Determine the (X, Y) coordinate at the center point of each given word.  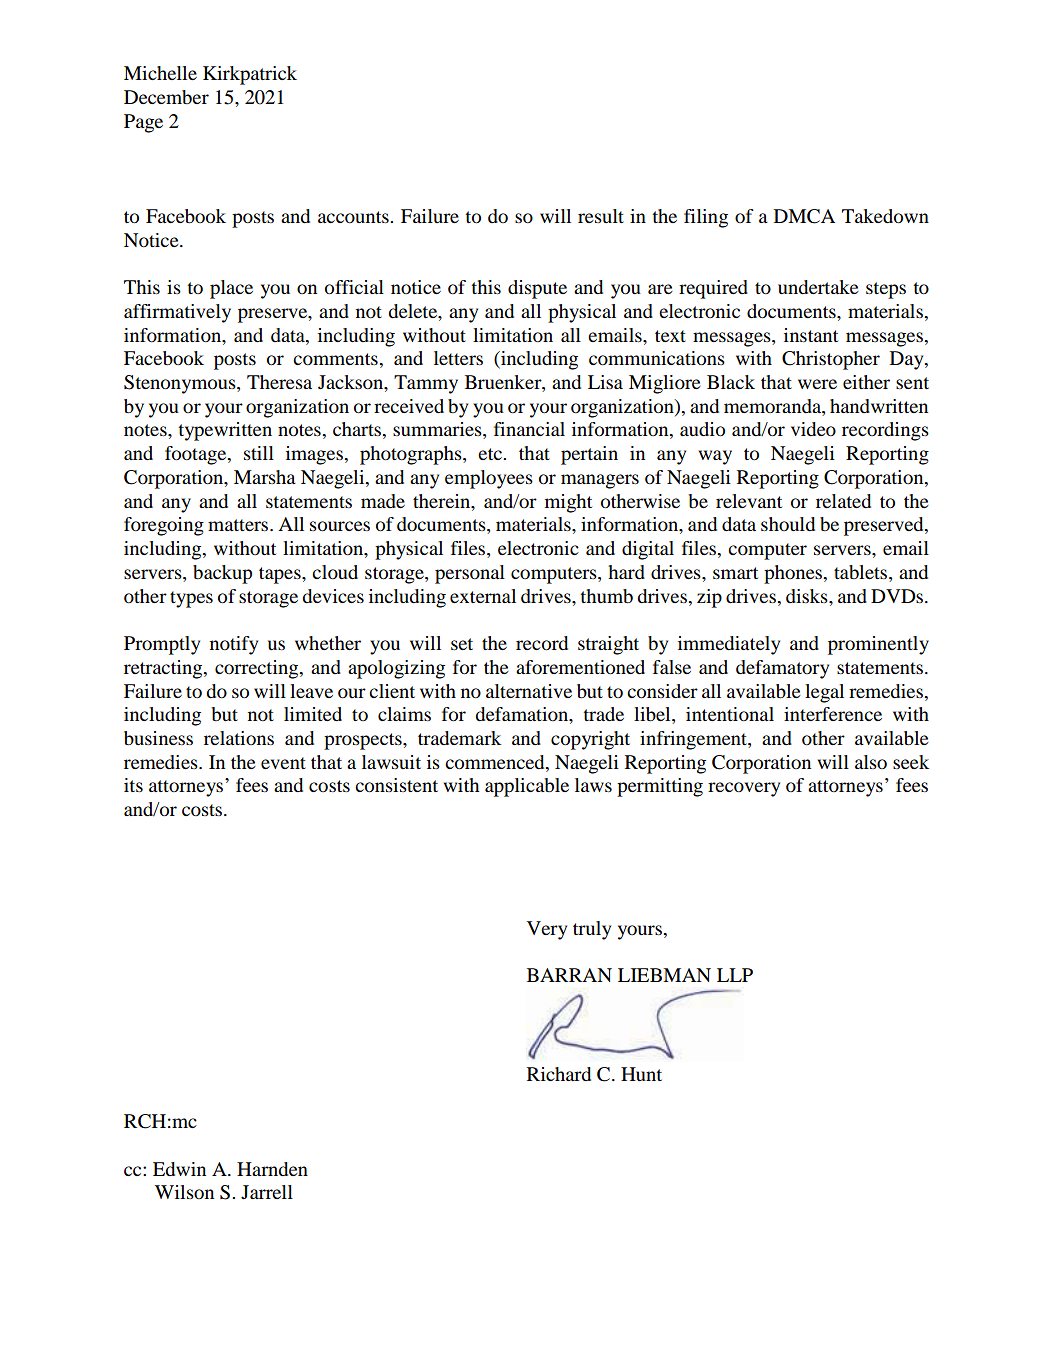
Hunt (641, 1074)
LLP (735, 975)
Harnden (272, 1169)
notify (234, 645)
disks (808, 596)
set (462, 644)
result (601, 216)
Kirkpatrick (250, 75)
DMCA (804, 216)
